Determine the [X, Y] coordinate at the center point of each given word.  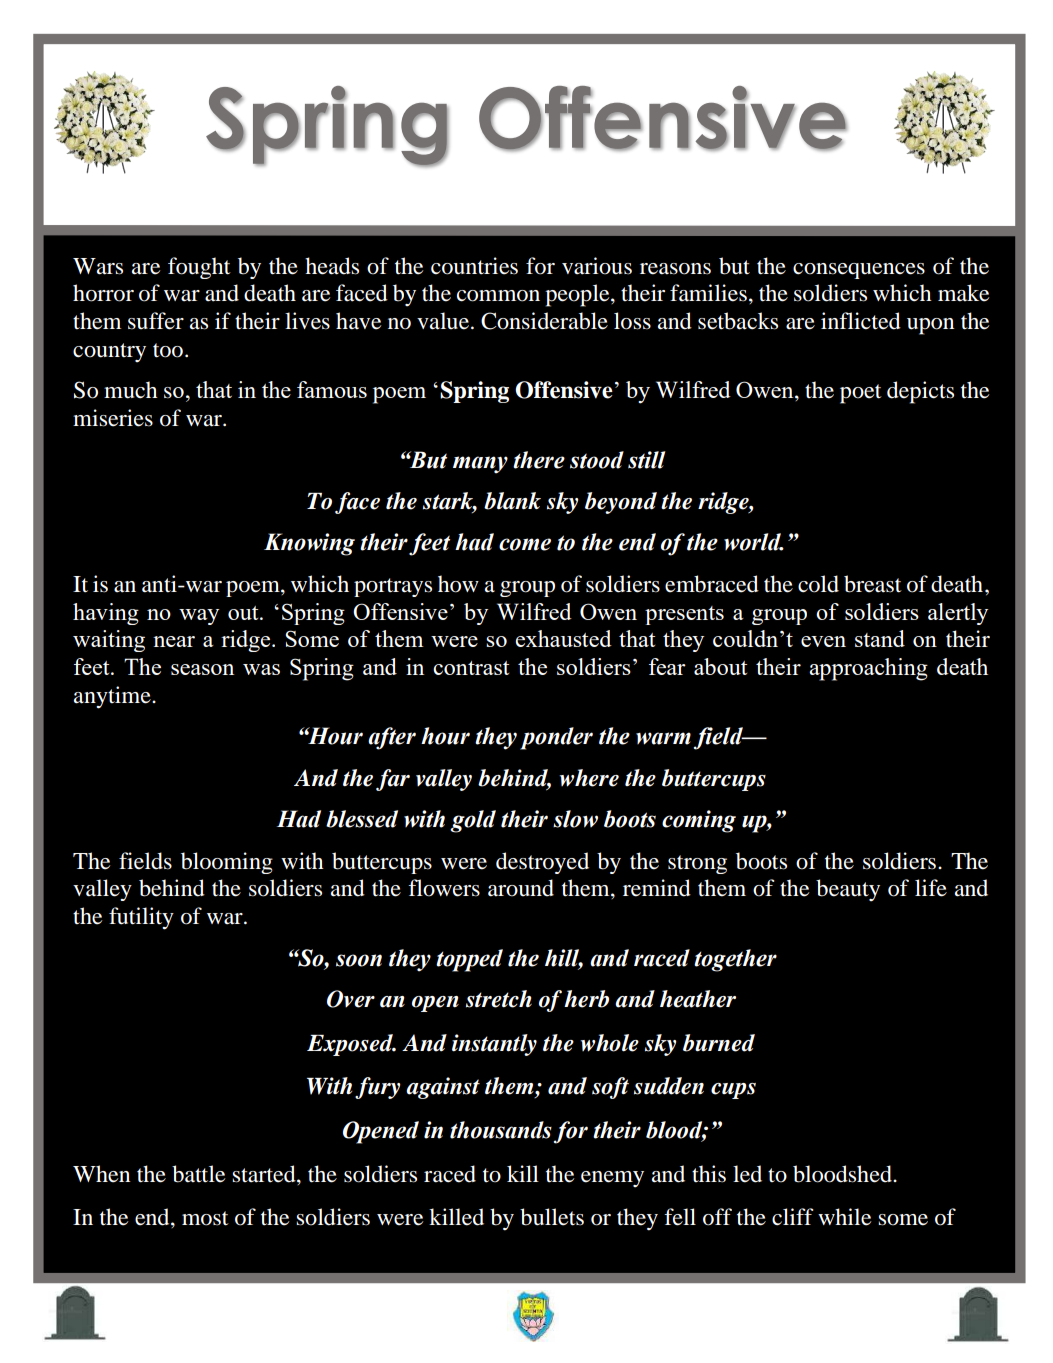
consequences [859, 271]
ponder [556, 738]
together [735, 960]
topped [469, 960]
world [753, 542]
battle [198, 1174]
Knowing [309, 544]
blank [512, 501]
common [498, 296]
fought [199, 268]
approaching [868, 669]
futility [141, 918]
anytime [113, 697]
